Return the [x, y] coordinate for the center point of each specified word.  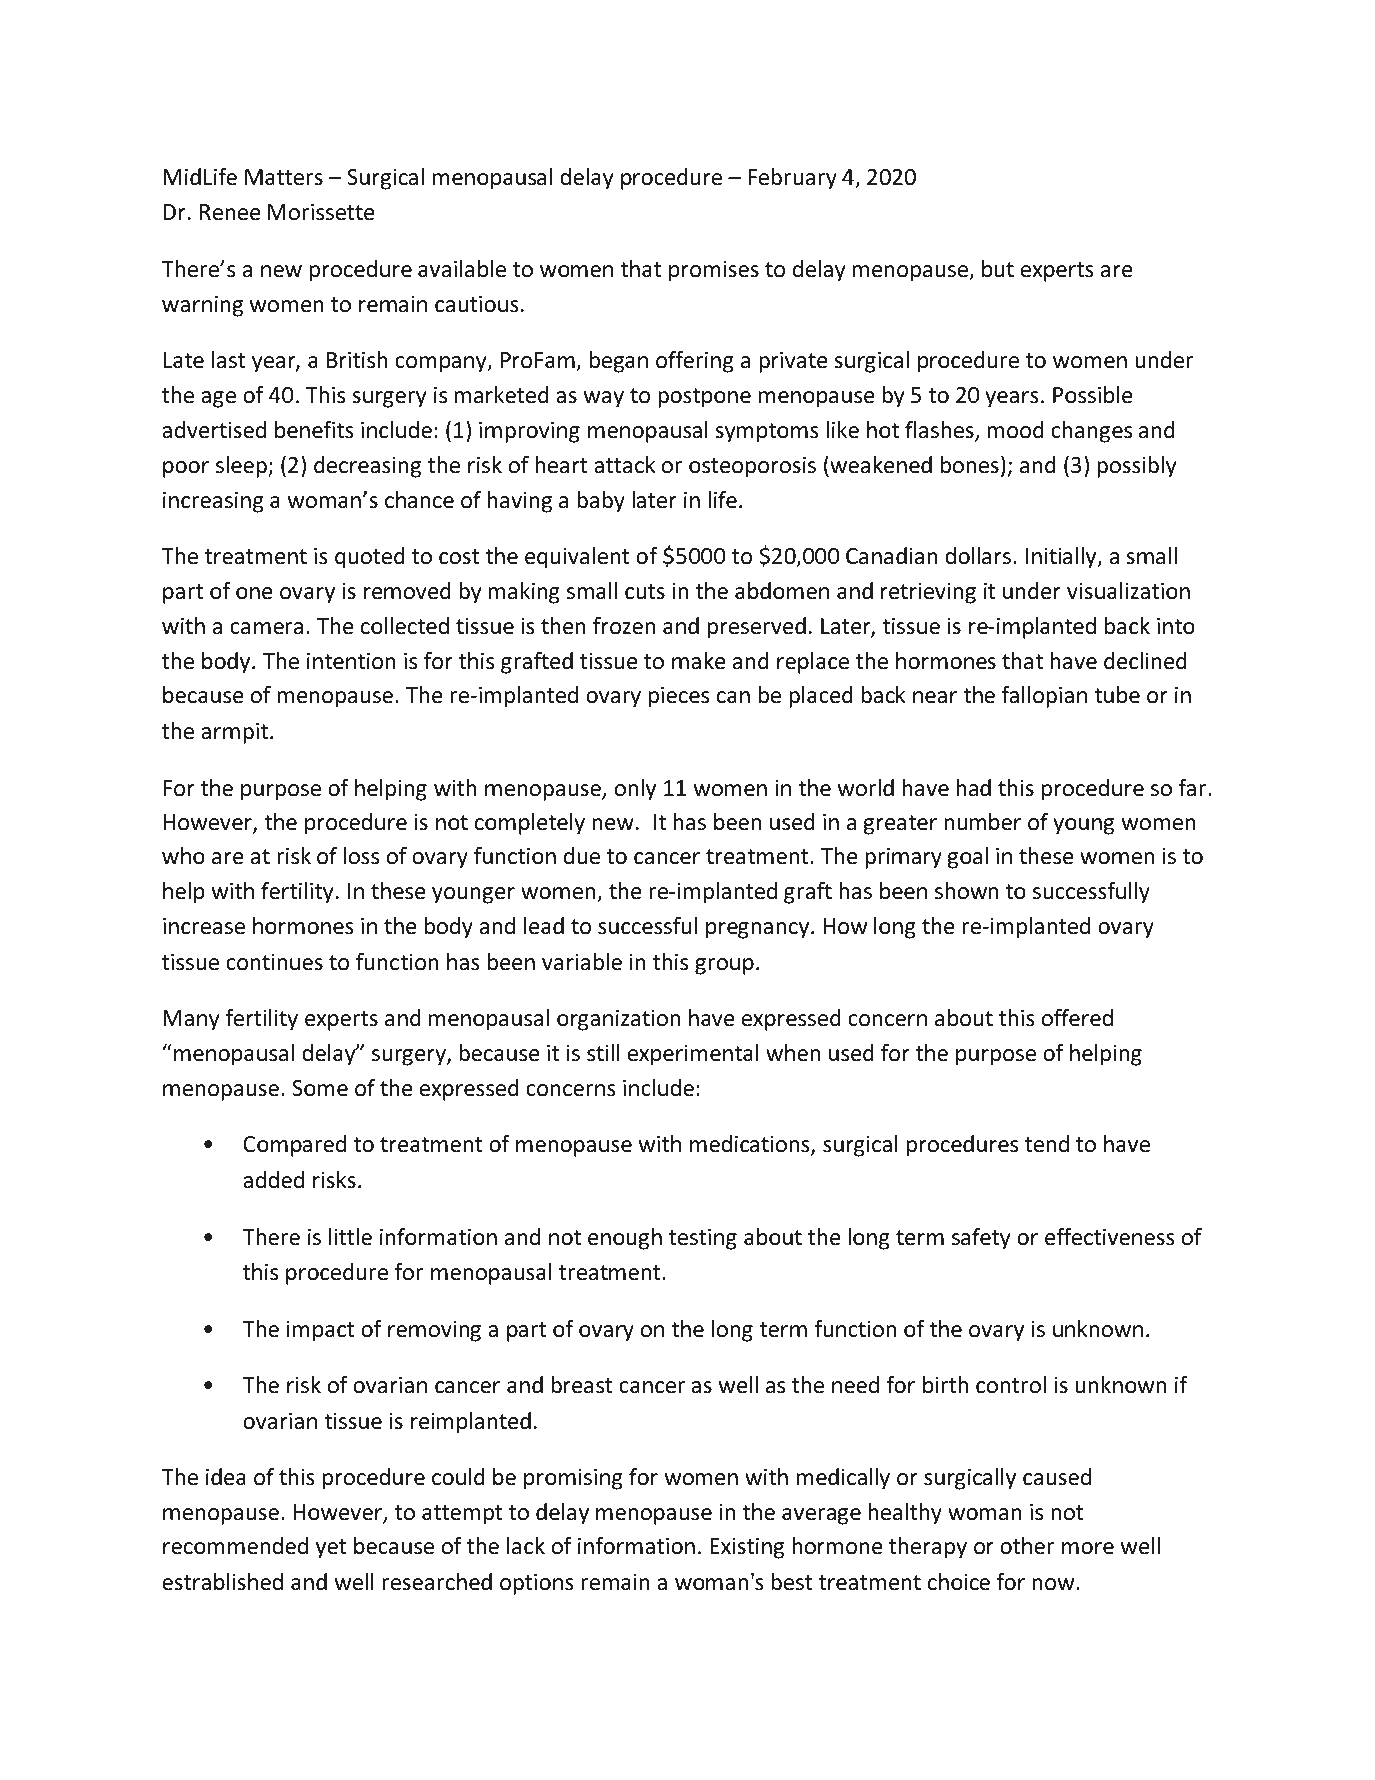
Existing [747, 1548]
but [998, 269]
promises [714, 271]
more [1088, 1548]
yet [331, 1549]
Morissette [321, 212]
